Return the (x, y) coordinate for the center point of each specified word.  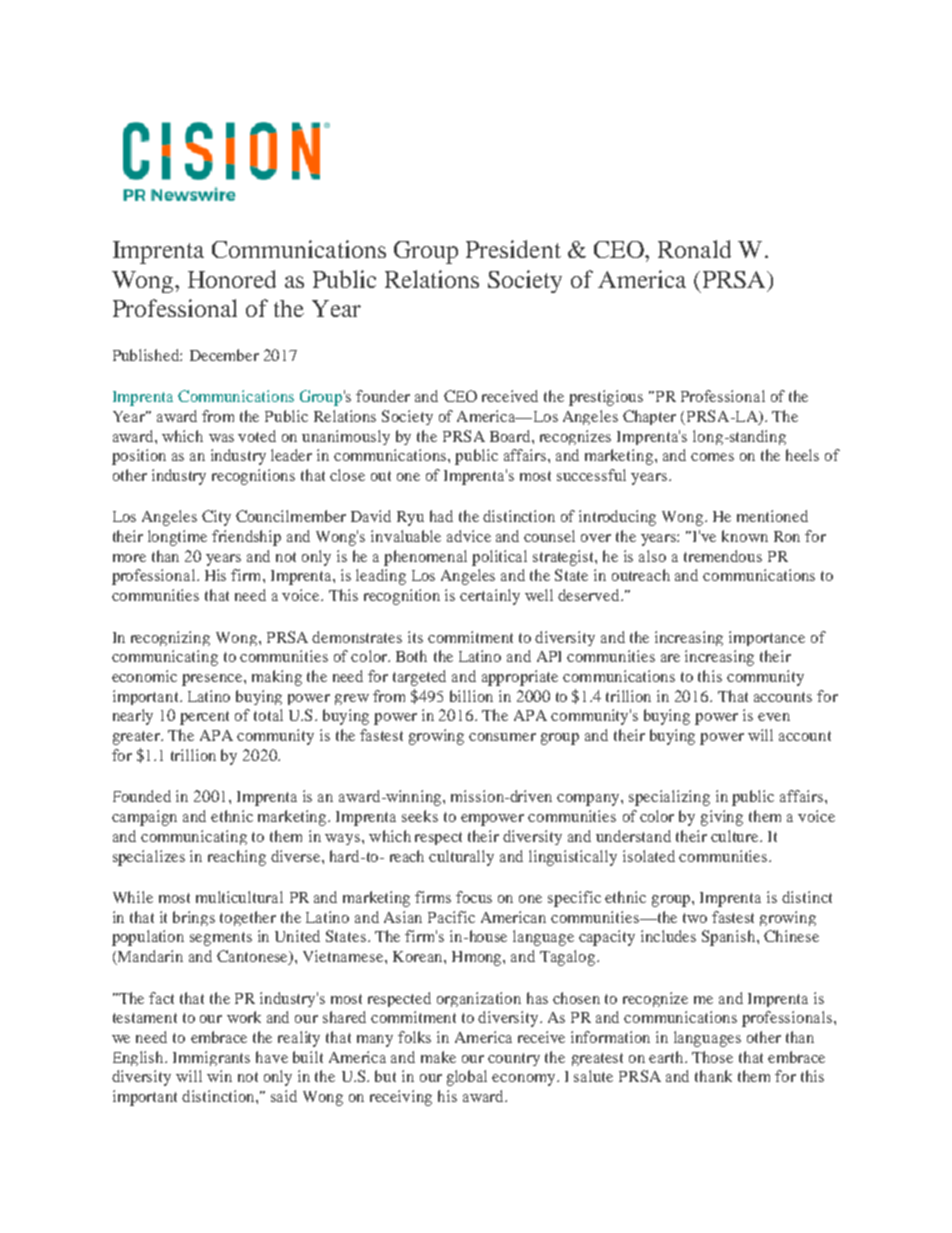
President (513, 249)
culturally (461, 858)
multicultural (239, 897)
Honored (232, 279)
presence (213, 680)
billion (471, 696)
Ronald (694, 249)
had (441, 516)
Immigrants (211, 1058)
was (221, 438)
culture (736, 836)
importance (767, 638)
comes (712, 457)
